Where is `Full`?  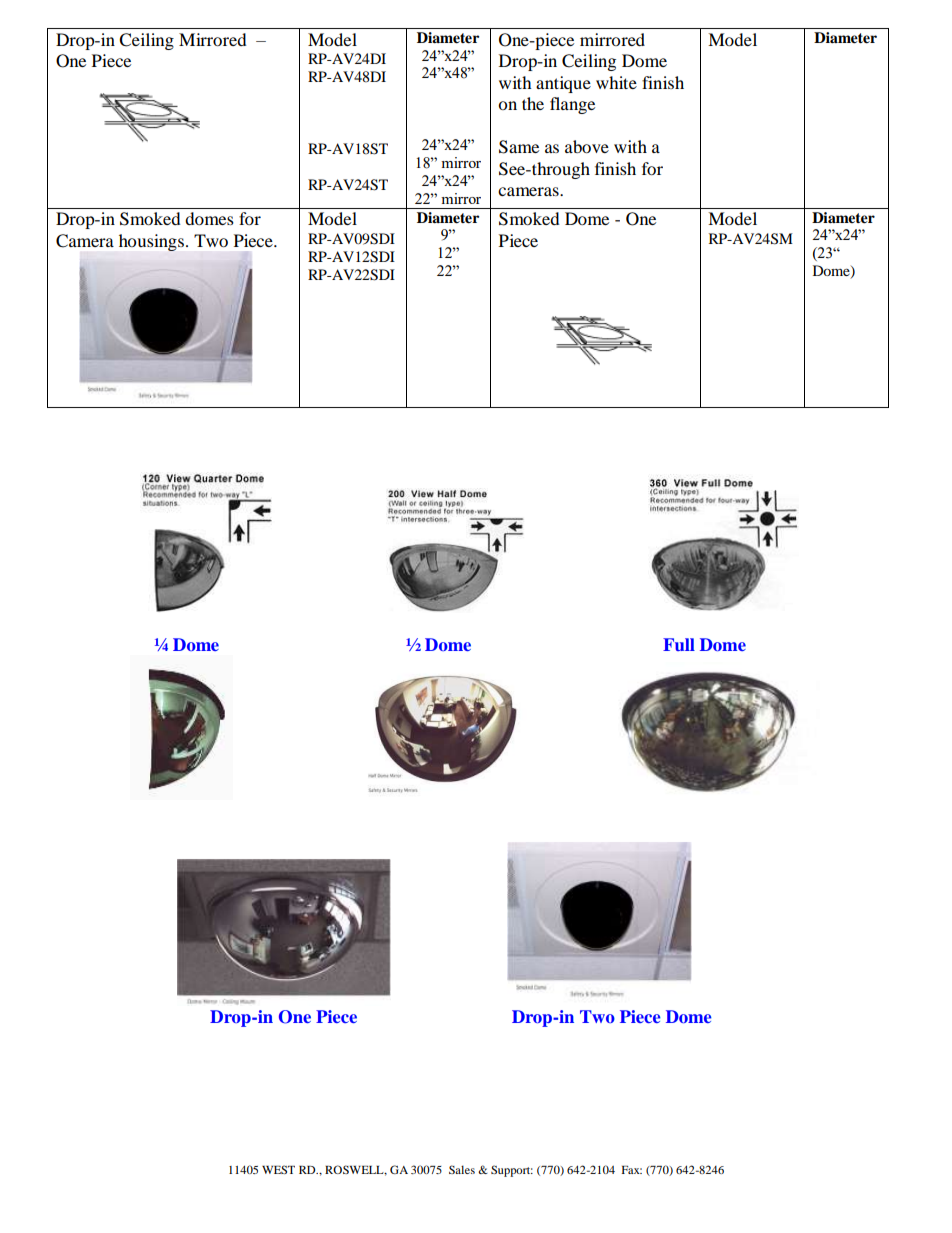
Full is located at coordinates (679, 644).
